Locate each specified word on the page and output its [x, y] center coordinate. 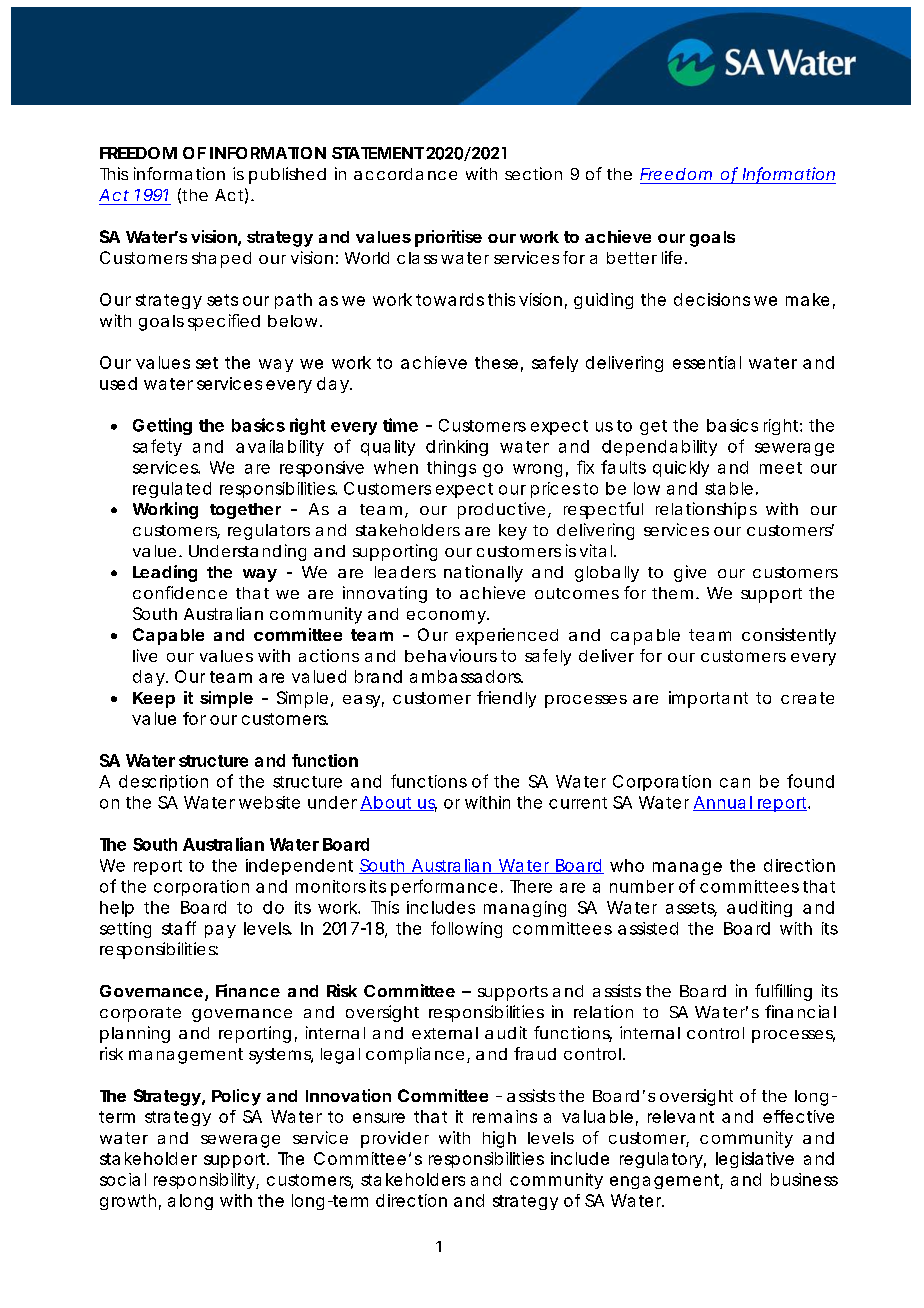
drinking [457, 448]
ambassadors [466, 676]
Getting [162, 426]
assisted [648, 928]
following [466, 929]
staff [179, 928]
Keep [154, 700]
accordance [405, 174]
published [287, 175]
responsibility [205, 1181]
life [672, 257]
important [708, 699]
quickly [681, 469]
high [499, 1139]
